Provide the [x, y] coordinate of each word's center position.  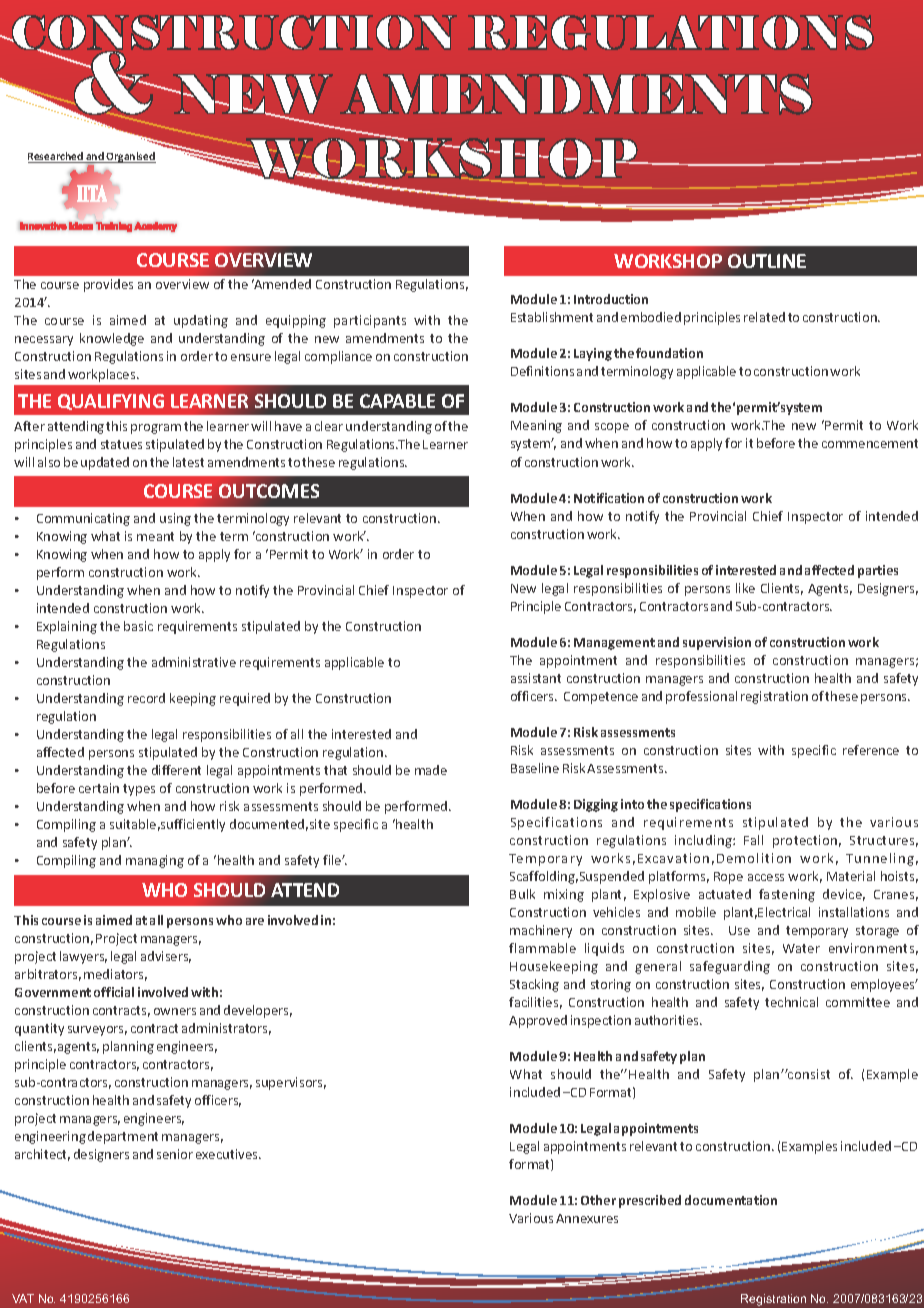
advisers [166, 957]
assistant [536, 678]
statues [121, 444]
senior [175, 1154]
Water [801, 948]
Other [598, 1200]
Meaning [536, 426]
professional [701, 697]
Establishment [552, 317]
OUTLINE [767, 261]
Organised [130, 157]
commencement [870, 443]
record [146, 698]
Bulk [522, 894]
